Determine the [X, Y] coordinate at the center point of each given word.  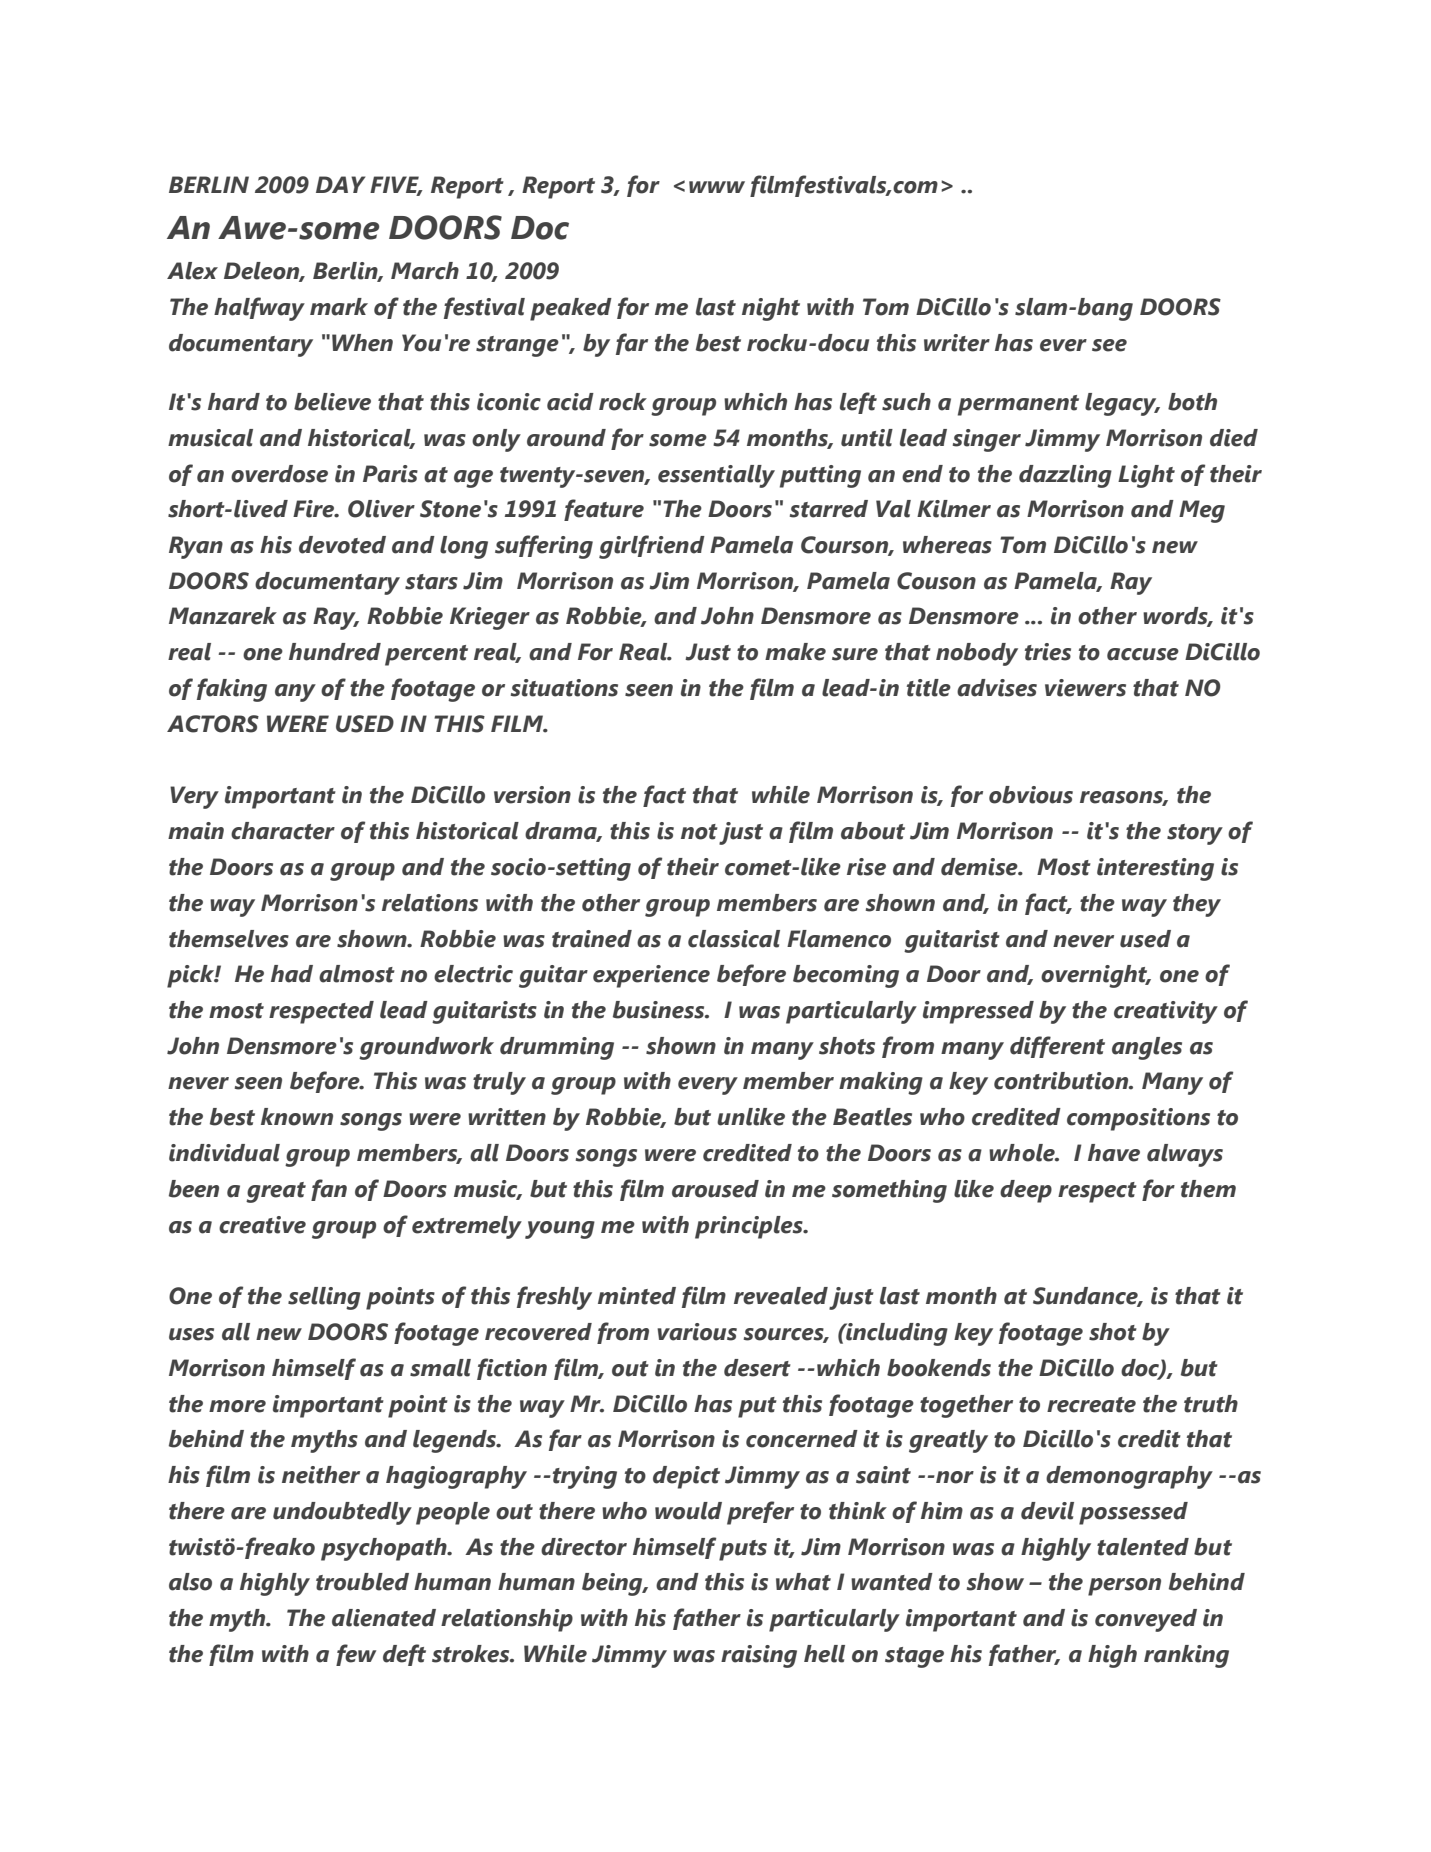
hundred [335, 652]
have [1114, 1153]
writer [957, 343]
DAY [340, 184]
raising [759, 1656]
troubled [362, 1582]
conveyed [1146, 1620]
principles [750, 1227]
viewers [1085, 688]
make [795, 652]
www [717, 187]
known [297, 1117]
